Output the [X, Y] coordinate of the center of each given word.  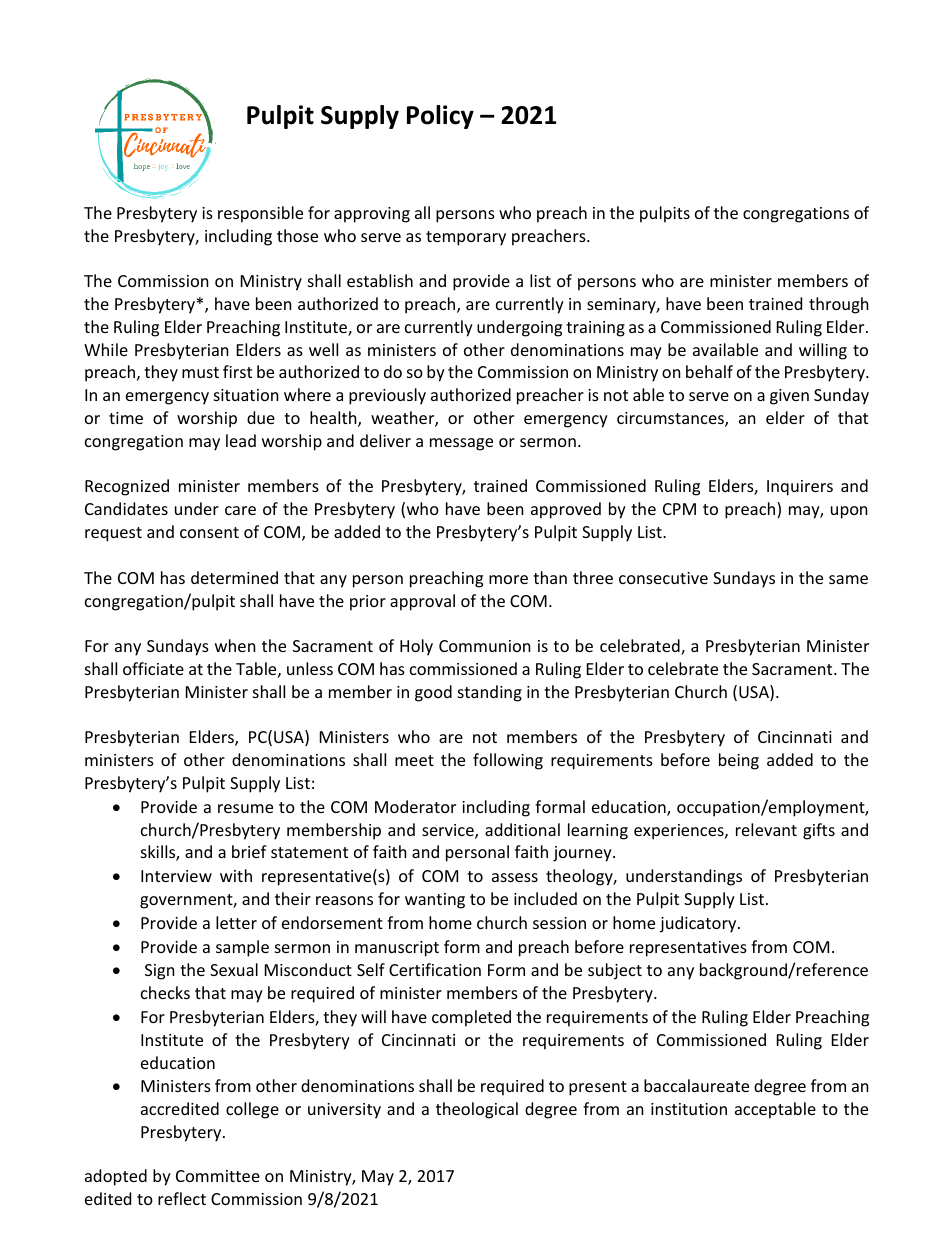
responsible [260, 214]
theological [477, 1110]
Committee [218, 1176]
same [848, 579]
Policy [440, 117]
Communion [485, 646]
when [235, 645]
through [839, 305]
